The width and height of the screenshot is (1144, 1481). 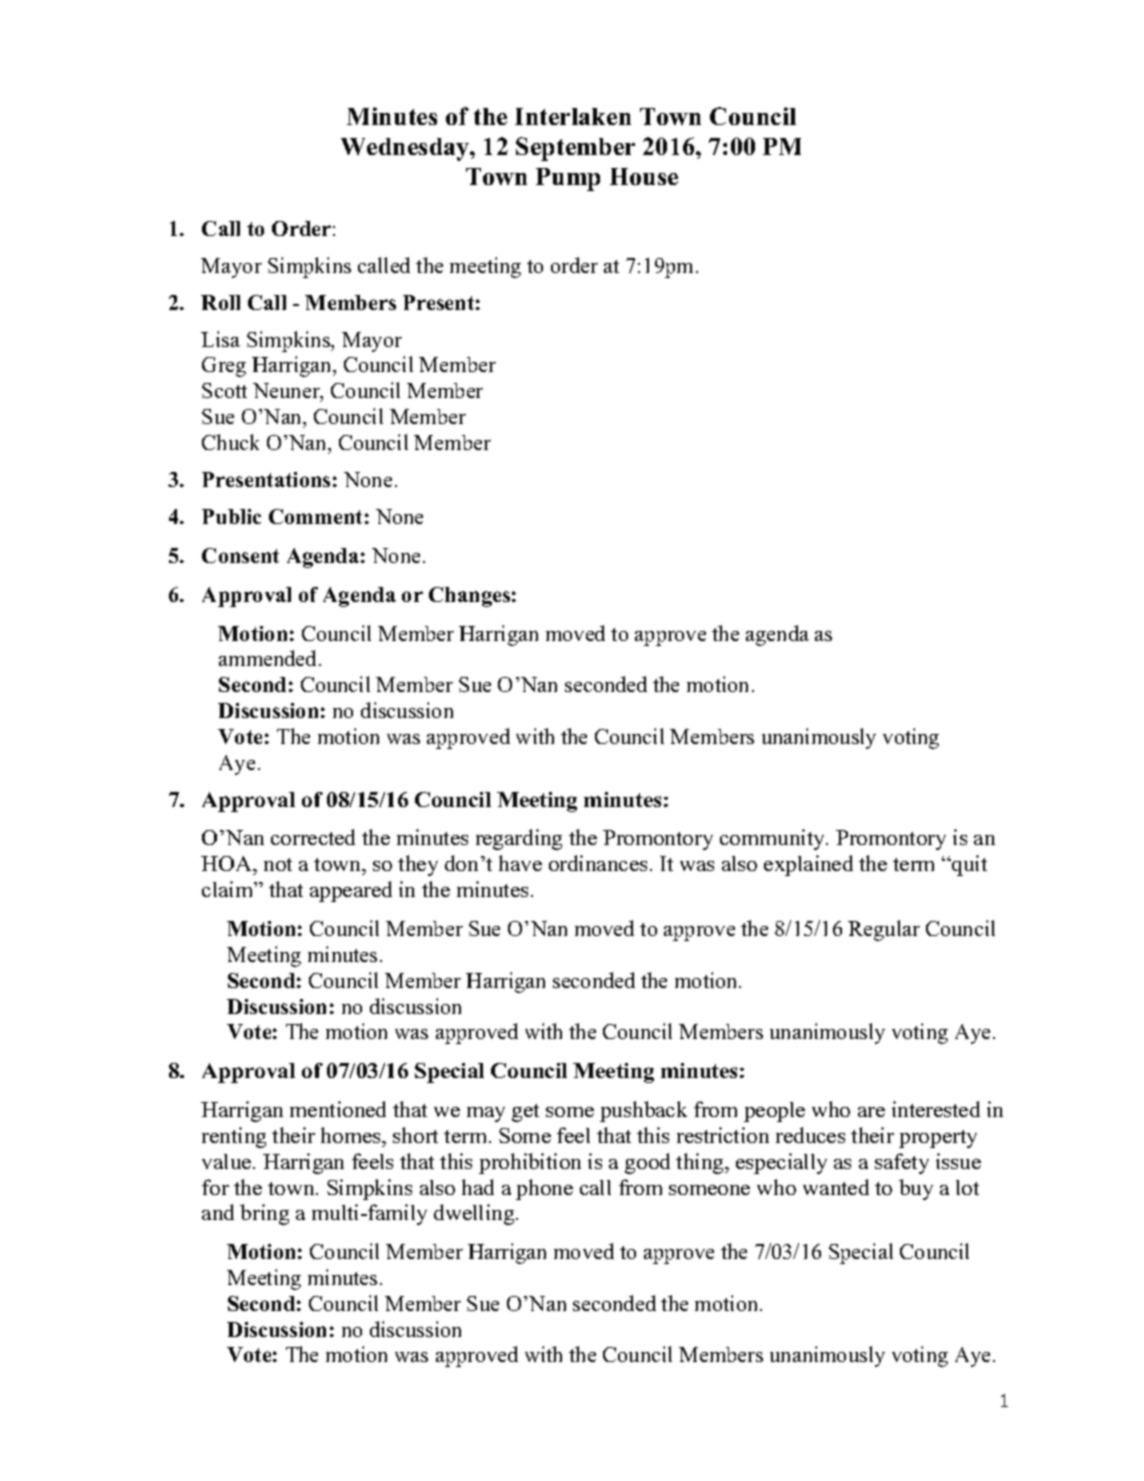 What do you see at coordinates (269, 658) in the screenshot?
I see `ammended` at bounding box center [269, 658].
